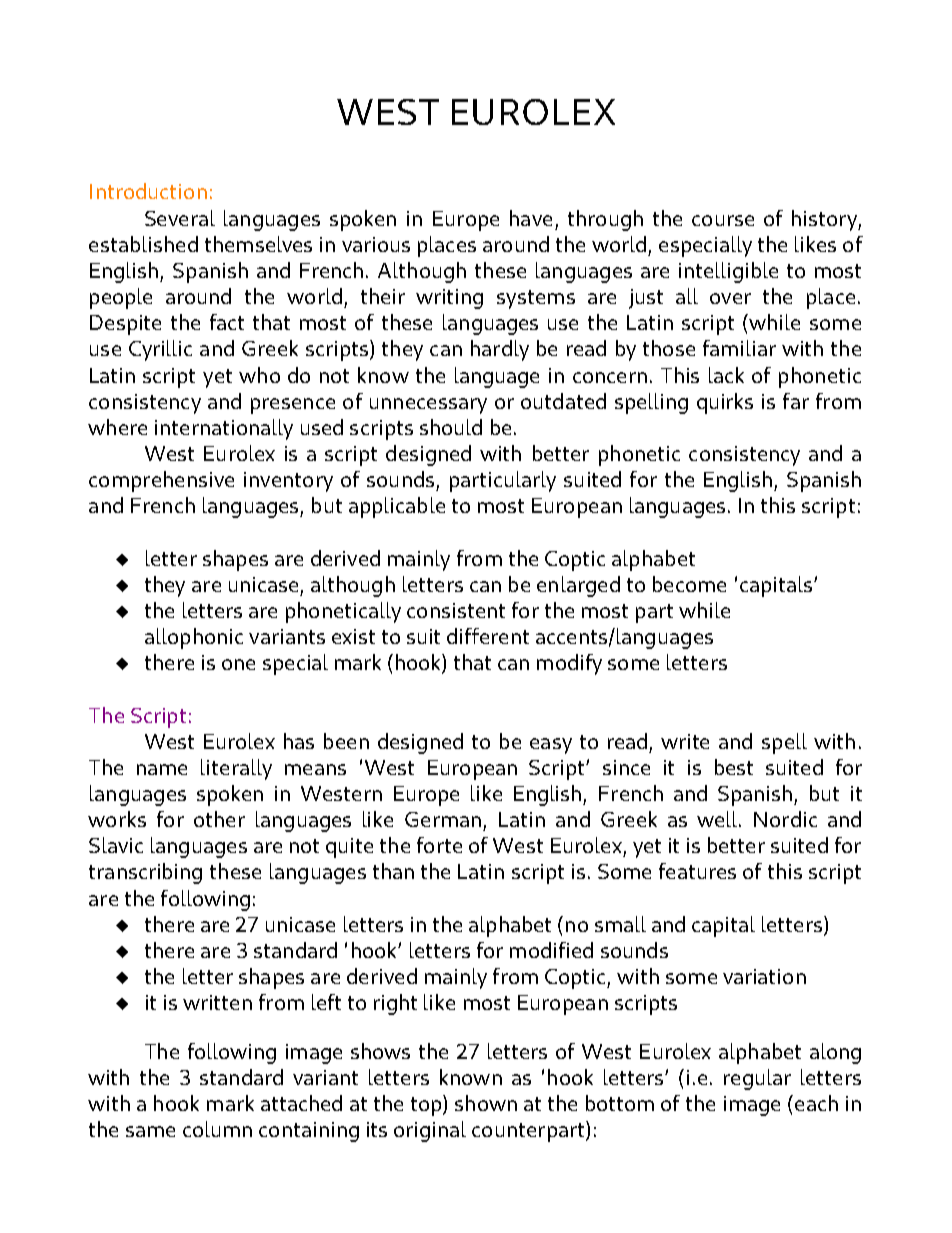 The image size is (952, 1233). Describe the element at coordinates (689, 584) in the page. I see `become` at that location.
